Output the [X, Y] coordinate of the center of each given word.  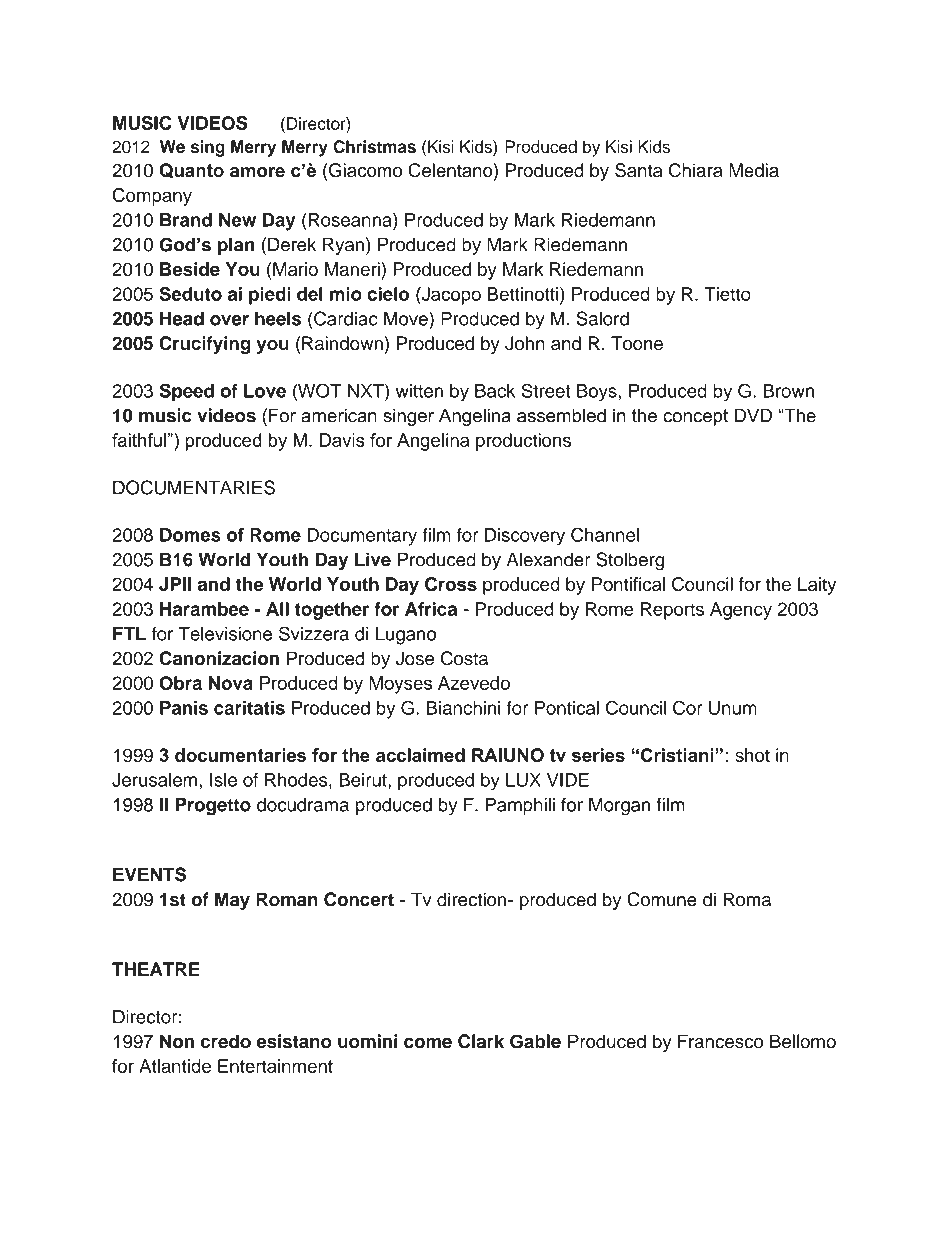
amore [257, 172]
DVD [753, 415]
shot [752, 755]
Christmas [374, 146]
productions [523, 442]
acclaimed [420, 755]
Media [754, 170]
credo [226, 1041]
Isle [223, 780]
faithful [139, 440]
